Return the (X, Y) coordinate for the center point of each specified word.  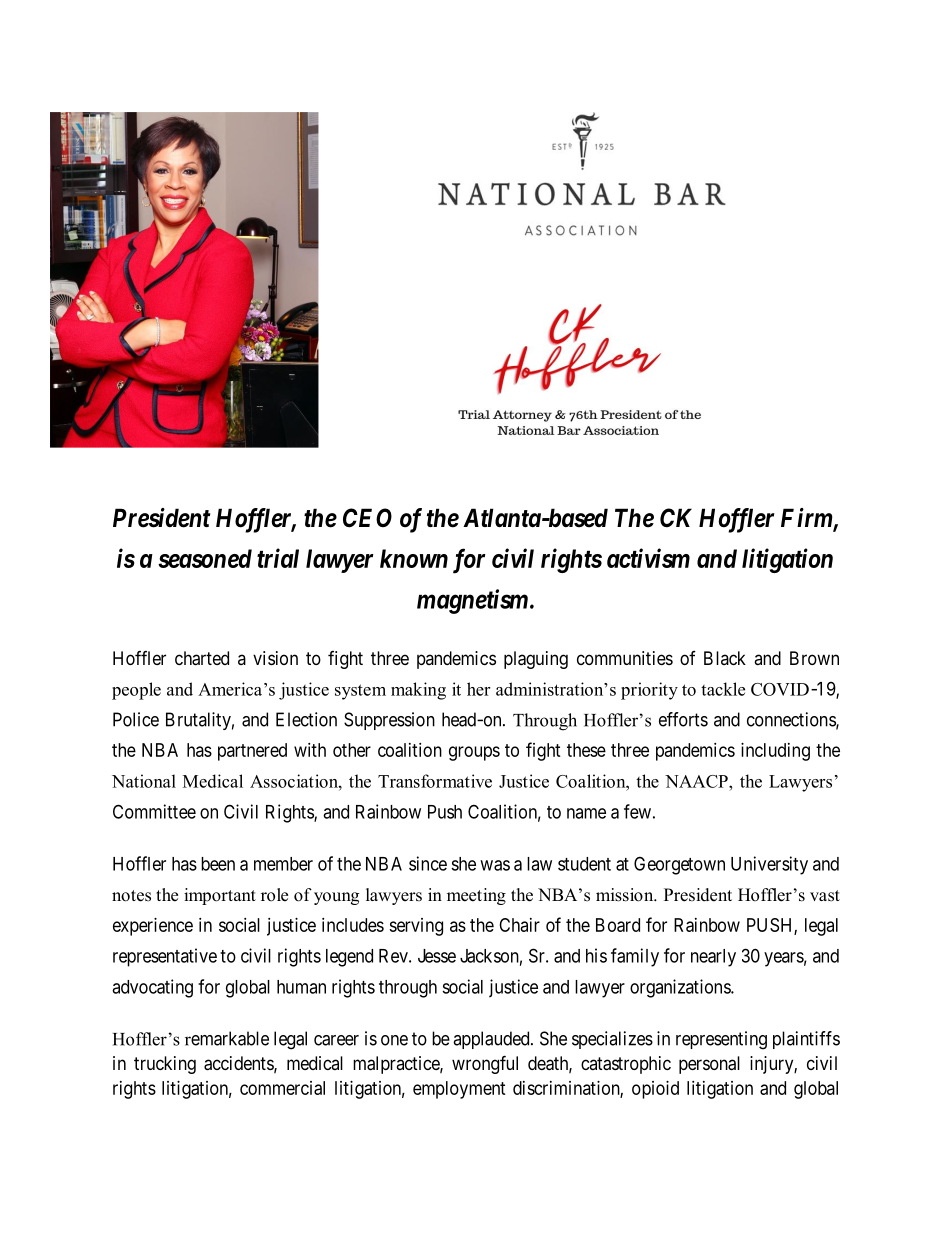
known (414, 558)
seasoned (205, 558)
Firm (807, 519)
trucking (165, 1065)
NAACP (697, 781)
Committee (154, 811)
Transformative (435, 781)
